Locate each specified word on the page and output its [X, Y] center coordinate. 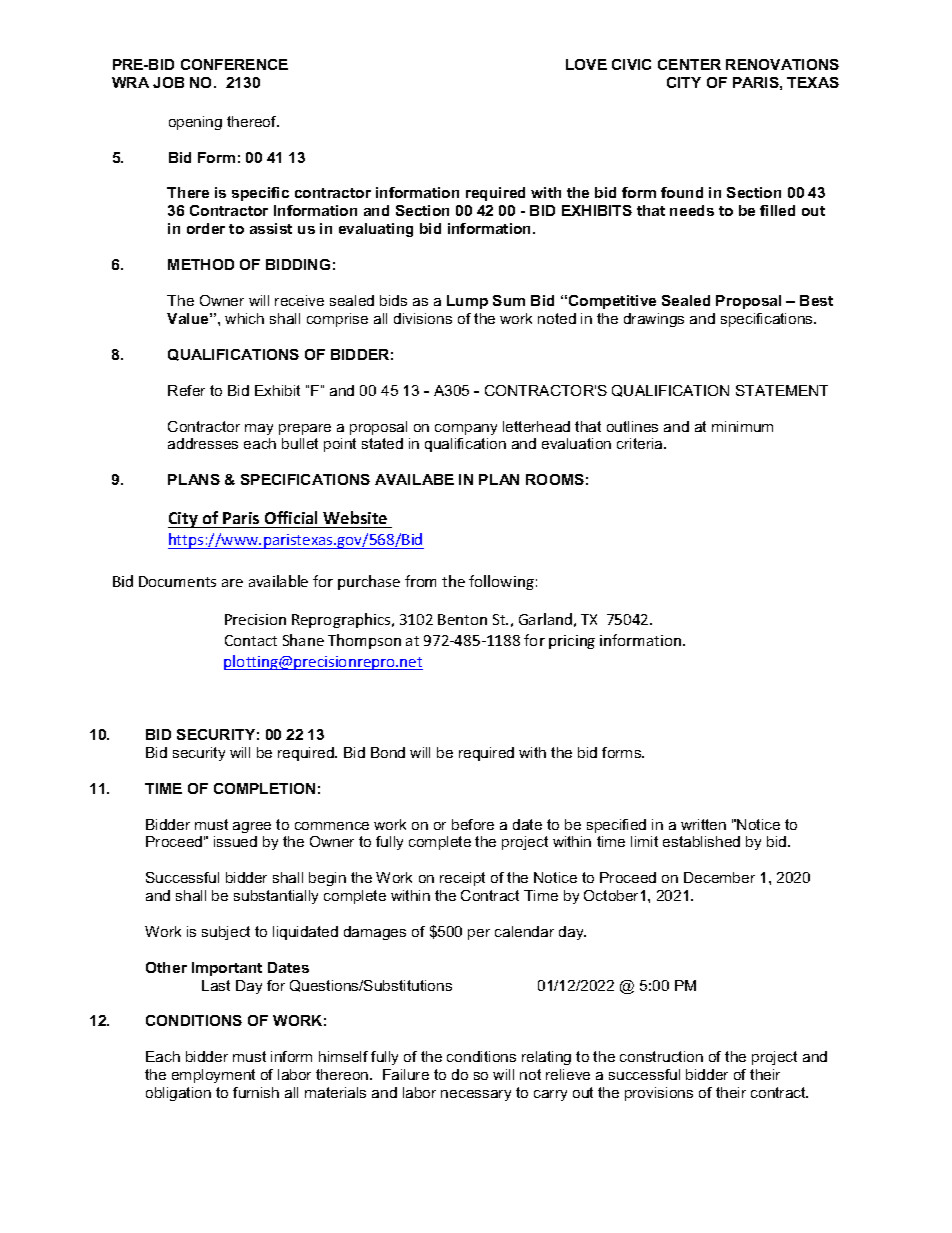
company [466, 429]
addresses [203, 443]
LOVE [586, 64]
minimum [742, 426]
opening [195, 123]
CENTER [689, 64]
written [703, 824]
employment [213, 1076]
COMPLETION [264, 788]
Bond [388, 752]
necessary [476, 1095]
